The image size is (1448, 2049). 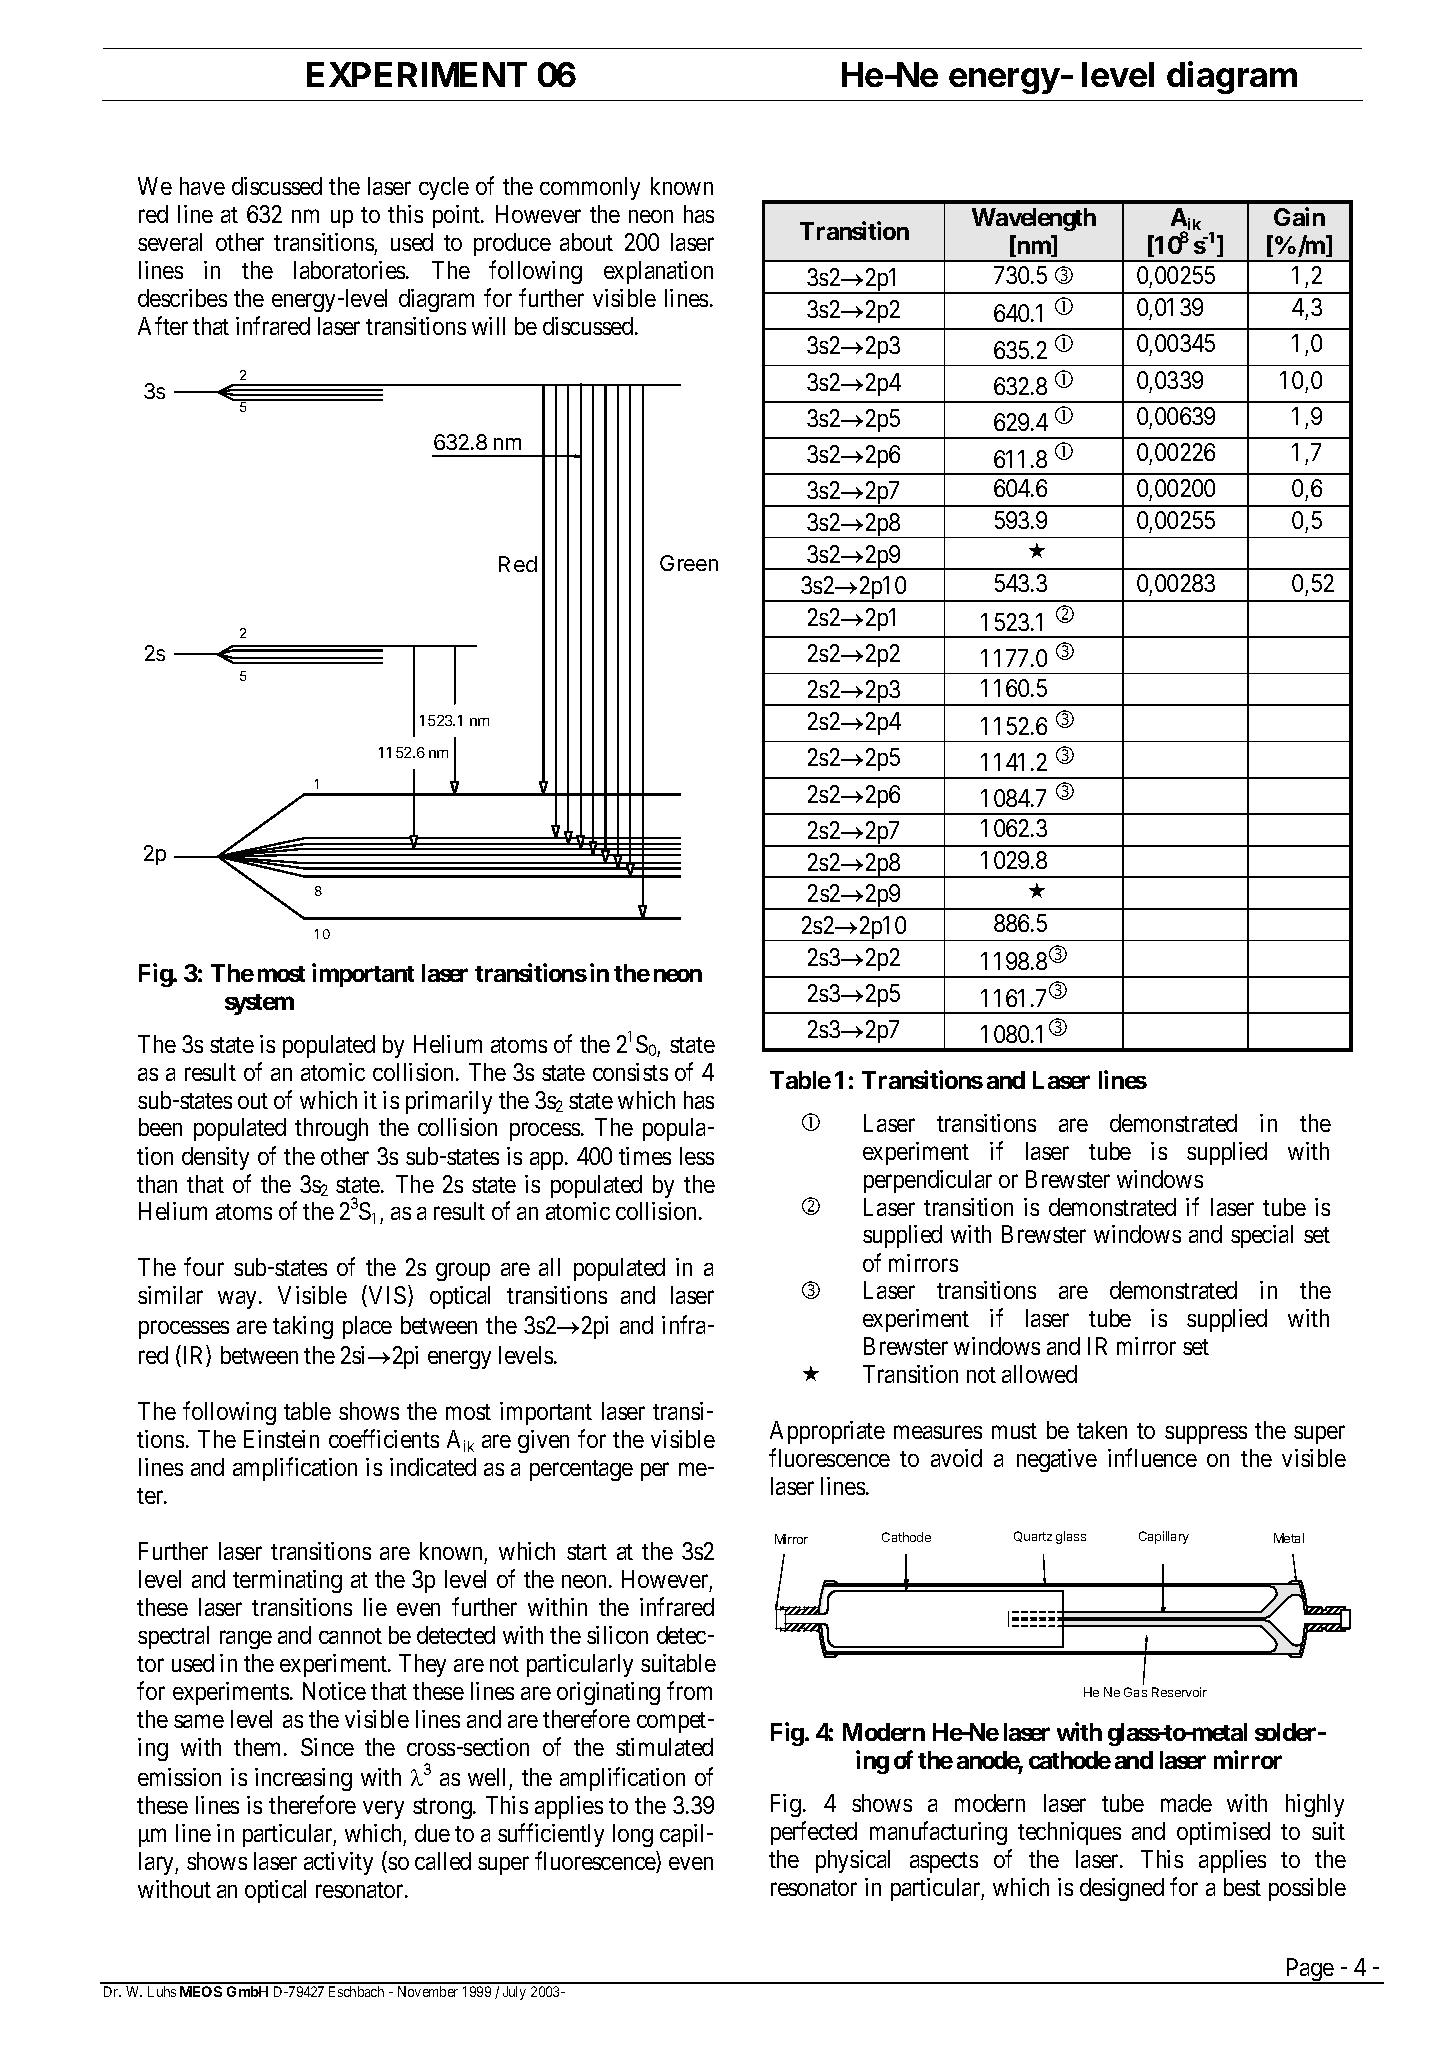 What do you see at coordinates (303, 1327) in the page?
I see `taking` at bounding box center [303, 1327].
